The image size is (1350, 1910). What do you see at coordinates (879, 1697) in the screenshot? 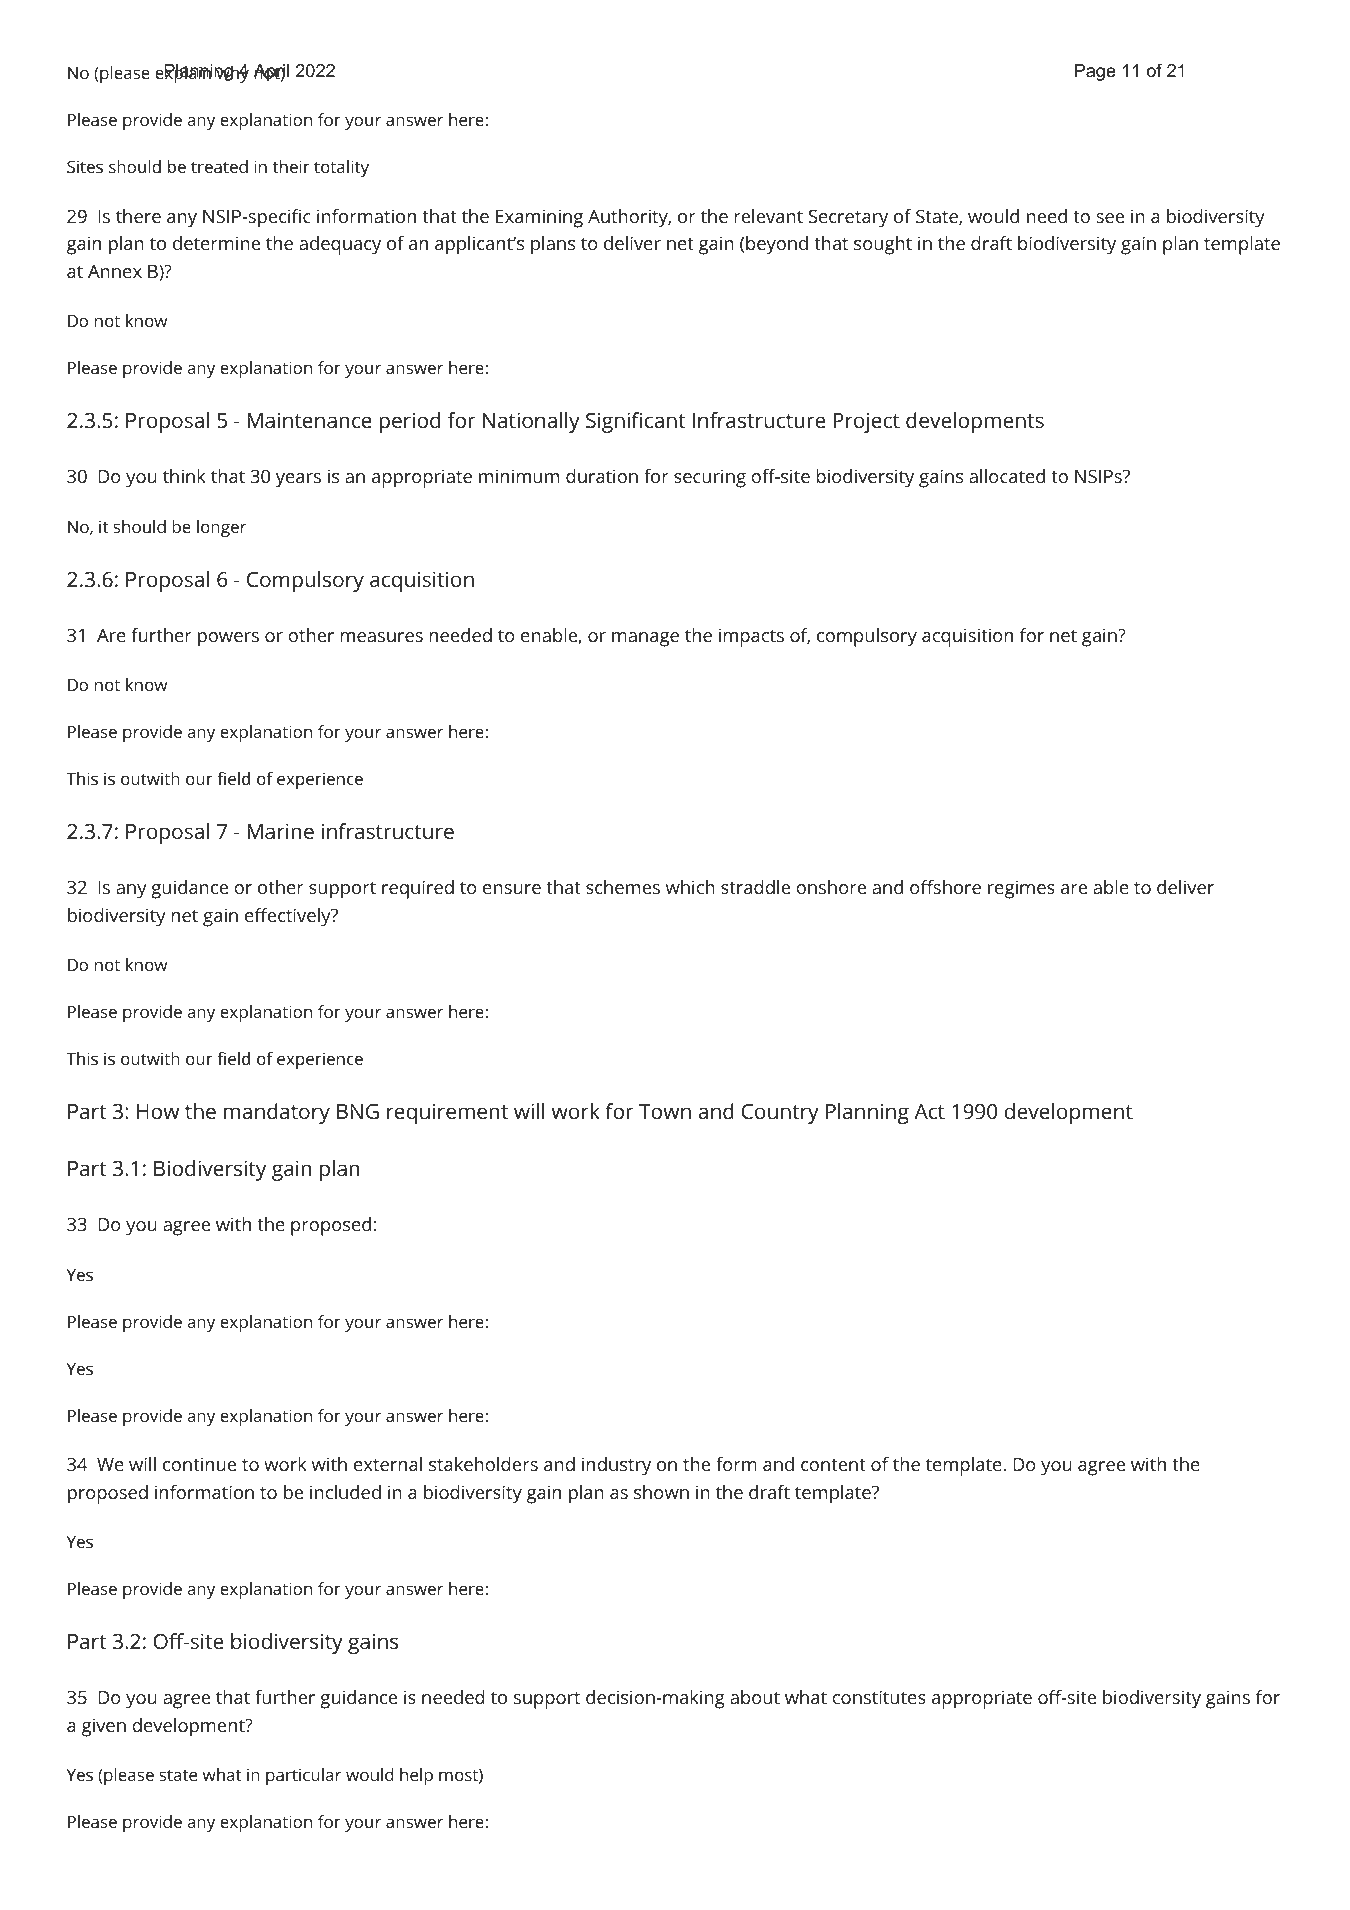
I see `constitutes` at bounding box center [879, 1697].
